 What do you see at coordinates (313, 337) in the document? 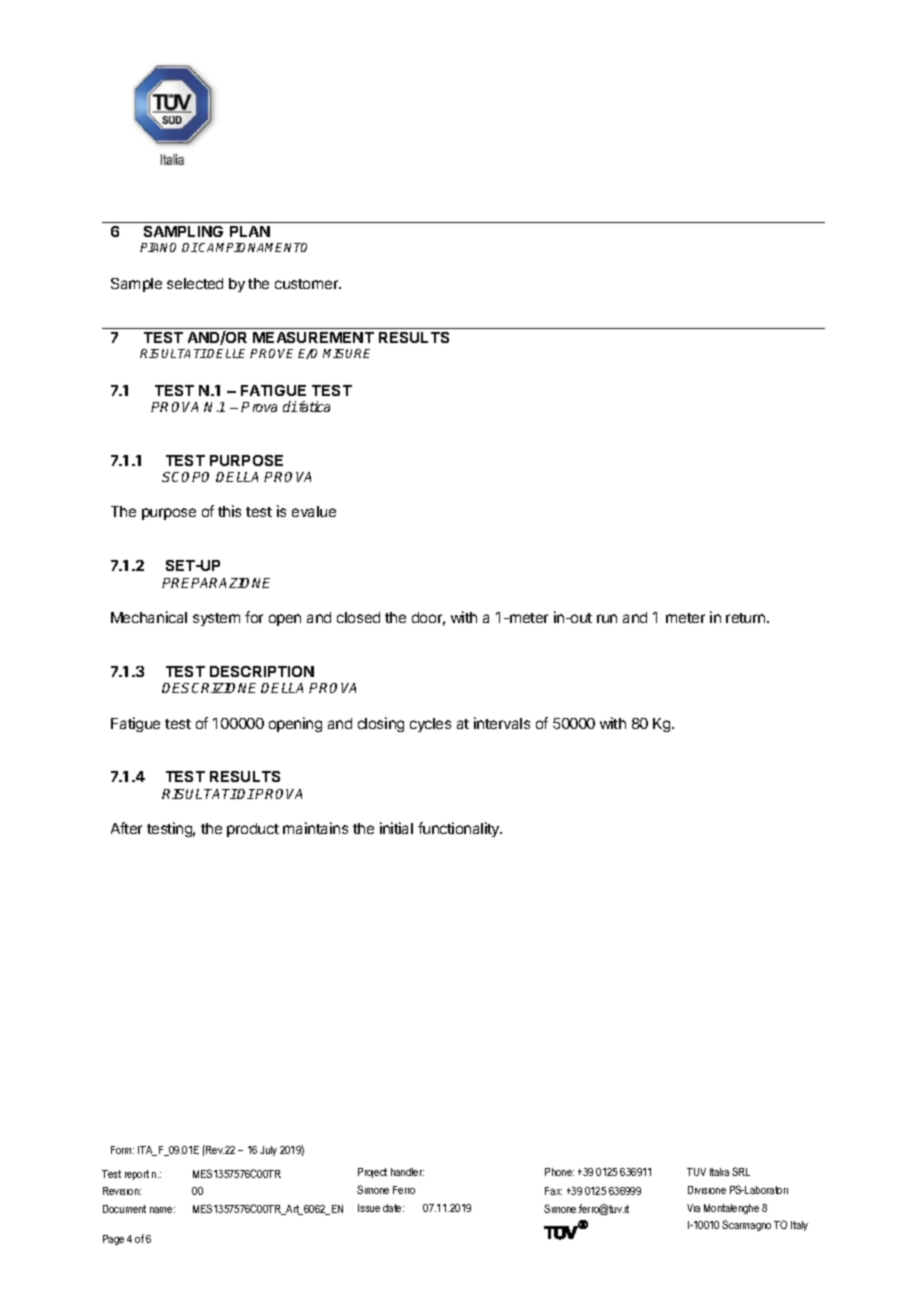
I see `MEASUREMENT` at bounding box center [313, 337].
